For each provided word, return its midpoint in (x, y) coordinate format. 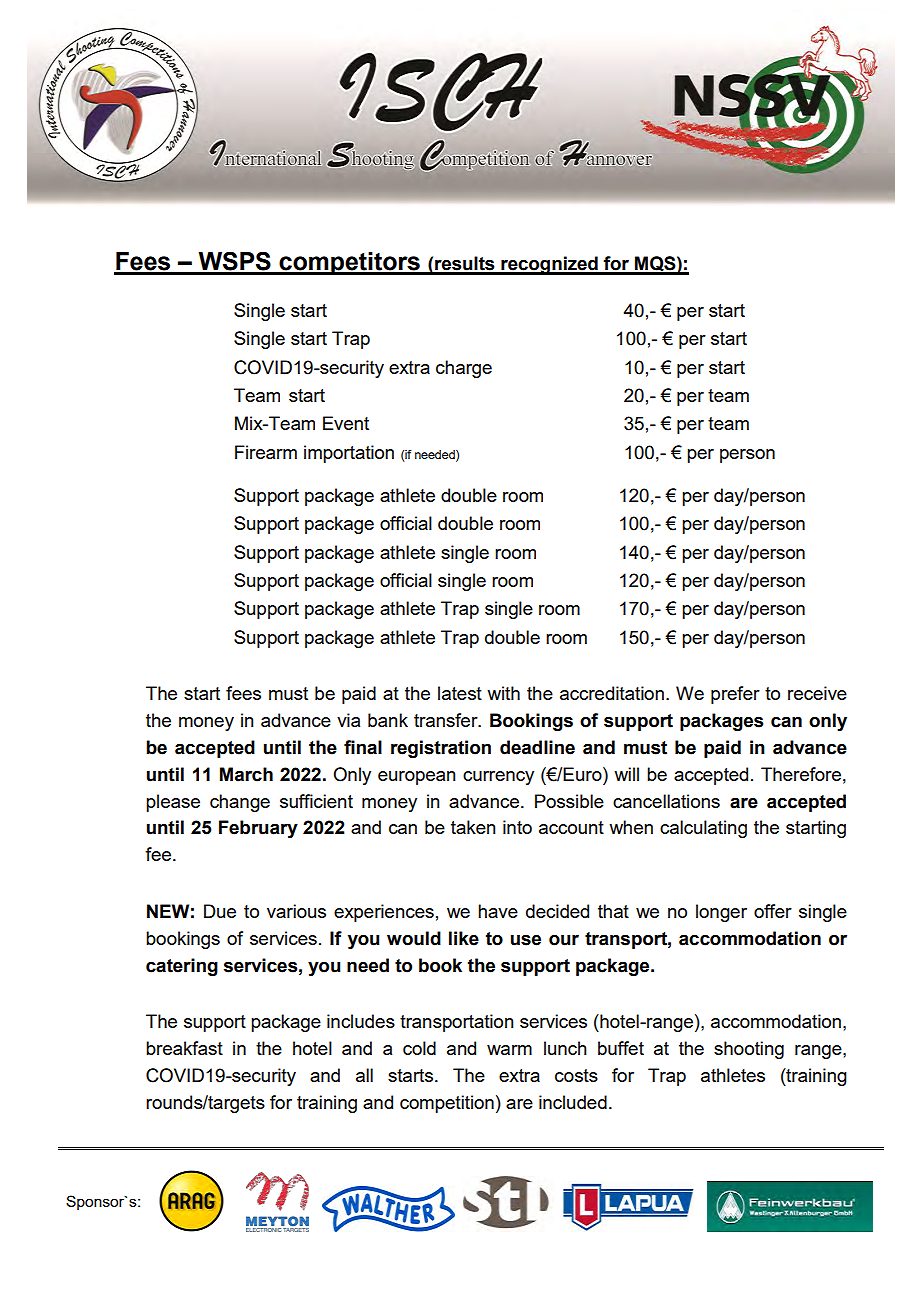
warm (509, 1050)
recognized (549, 265)
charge (464, 369)
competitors (349, 263)
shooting (749, 1050)
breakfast (184, 1048)
